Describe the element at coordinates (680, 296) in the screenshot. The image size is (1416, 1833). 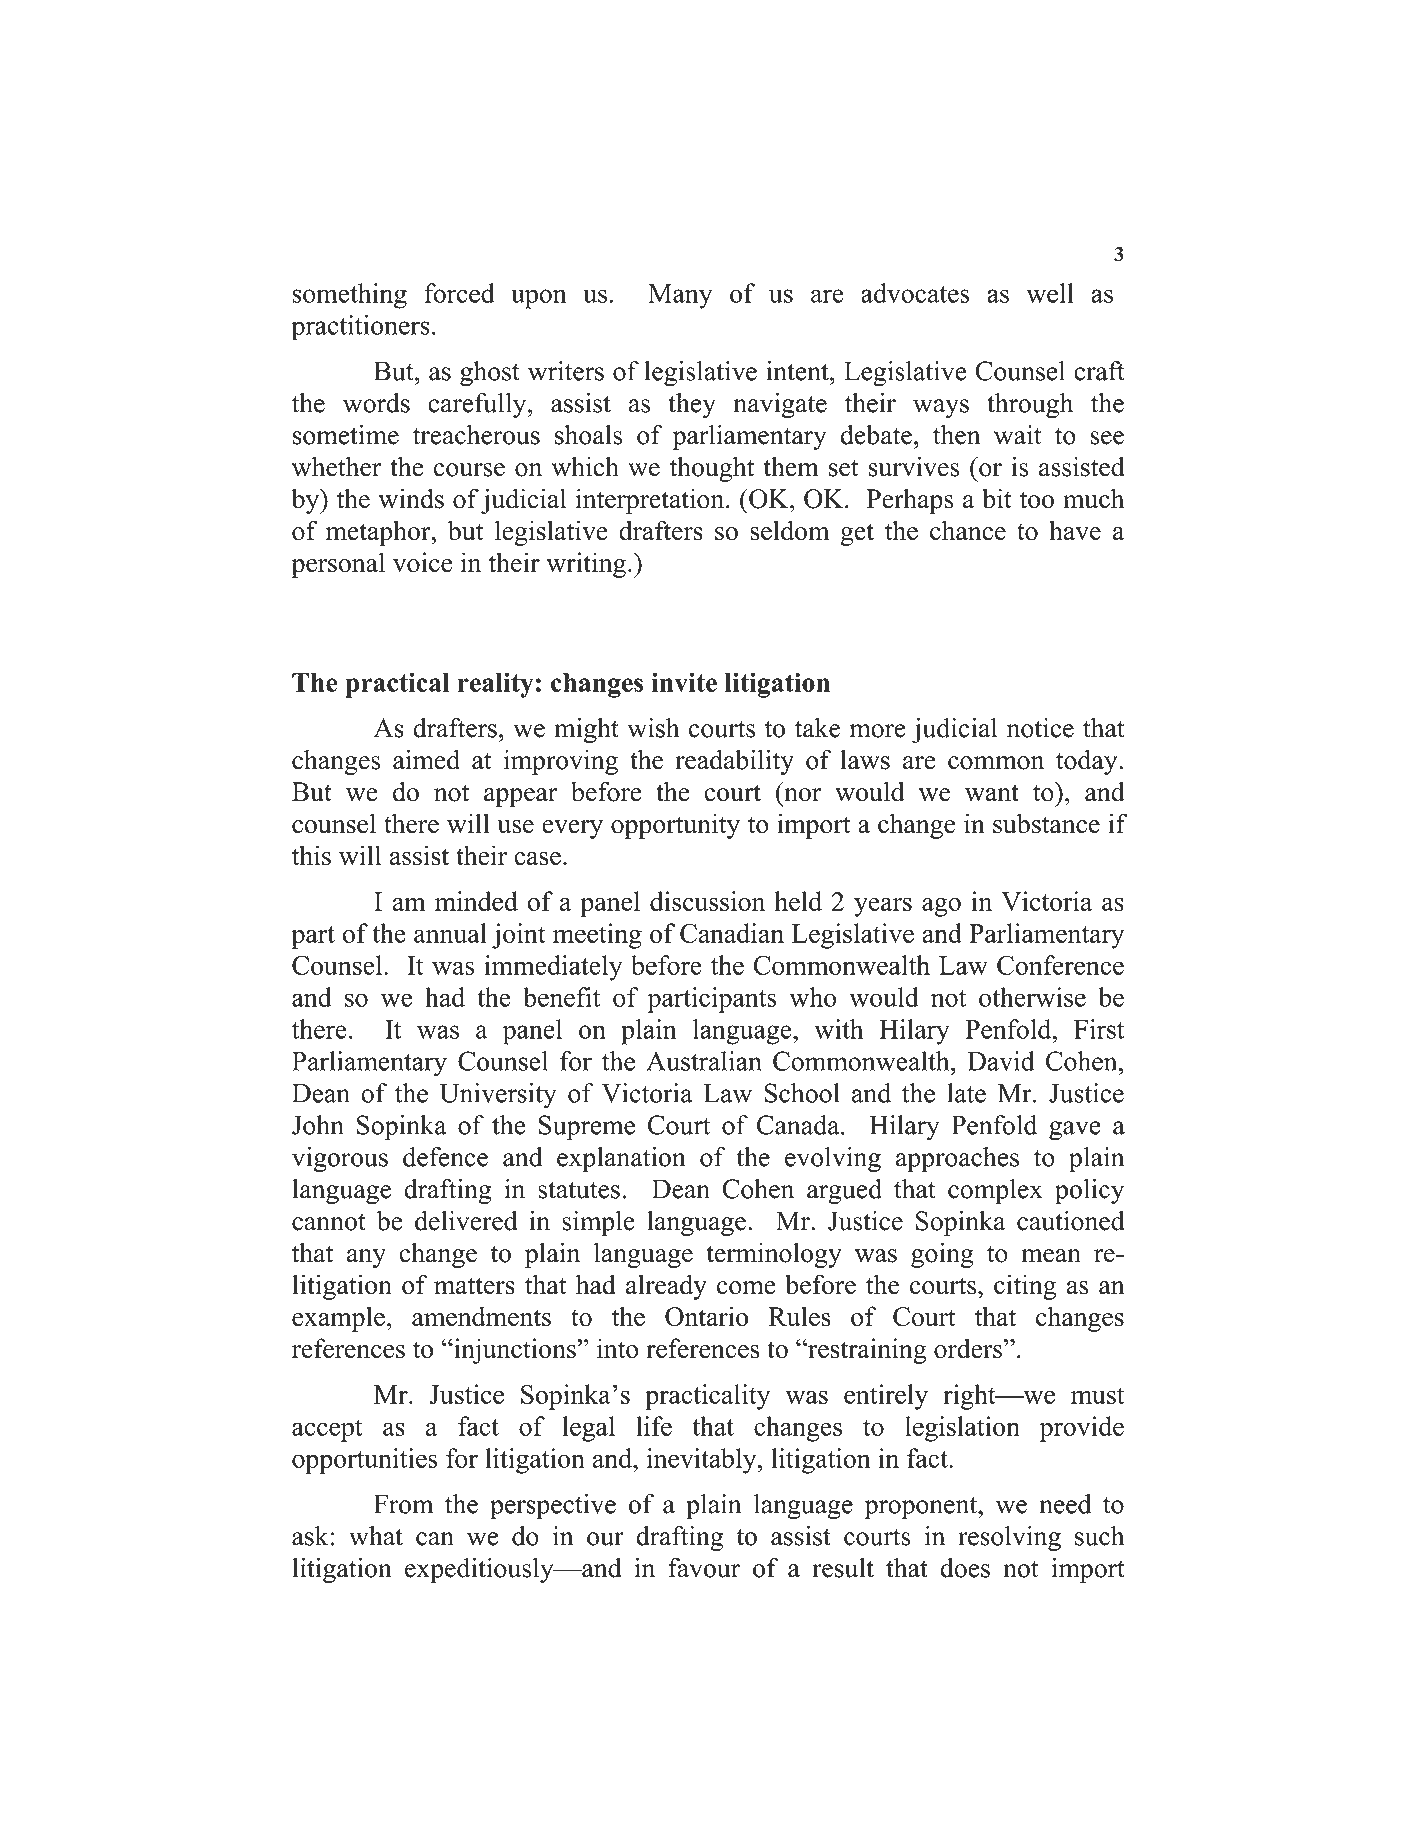
I see `Many` at that location.
